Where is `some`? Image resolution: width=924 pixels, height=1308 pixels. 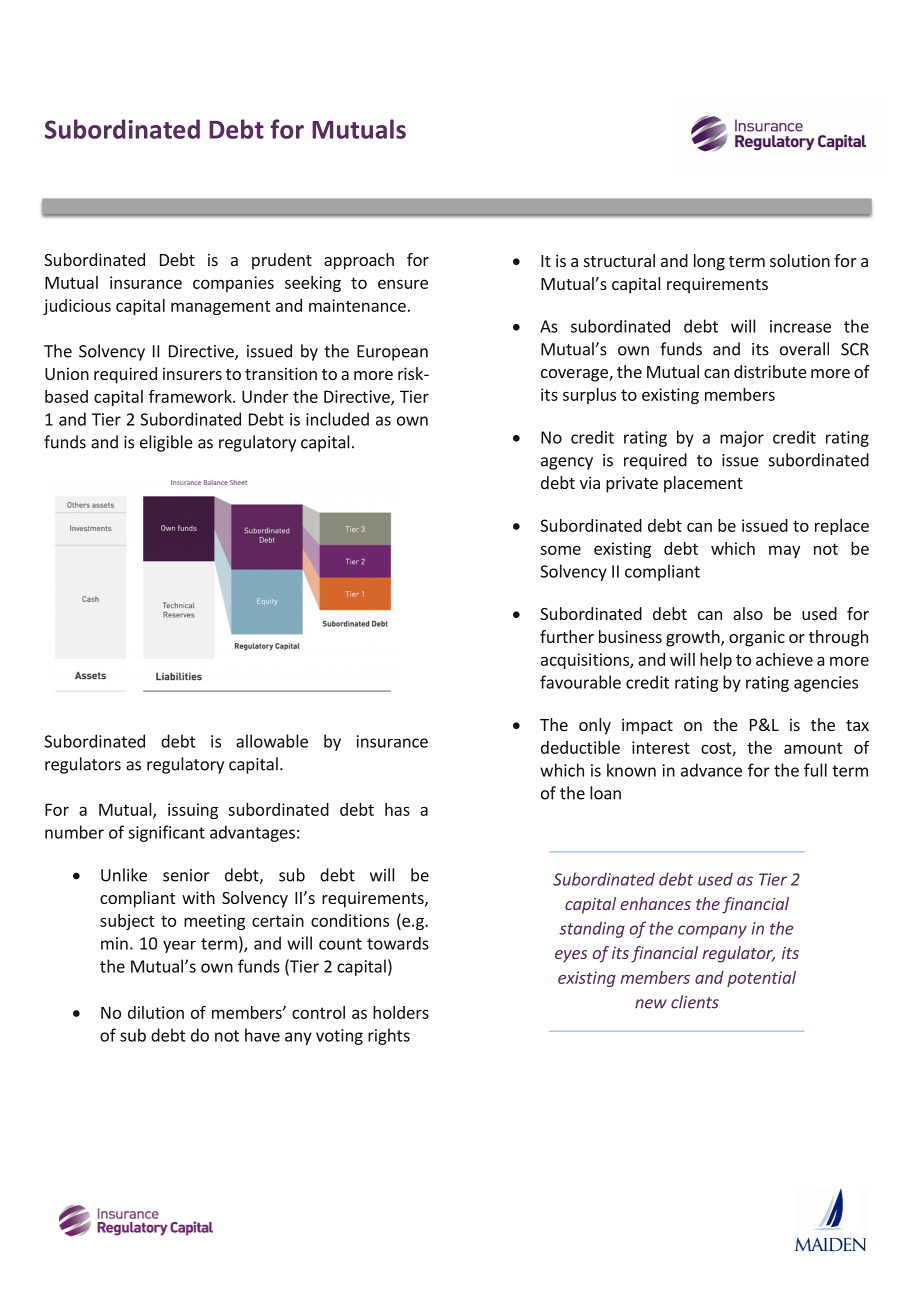
some is located at coordinates (560, 550).
